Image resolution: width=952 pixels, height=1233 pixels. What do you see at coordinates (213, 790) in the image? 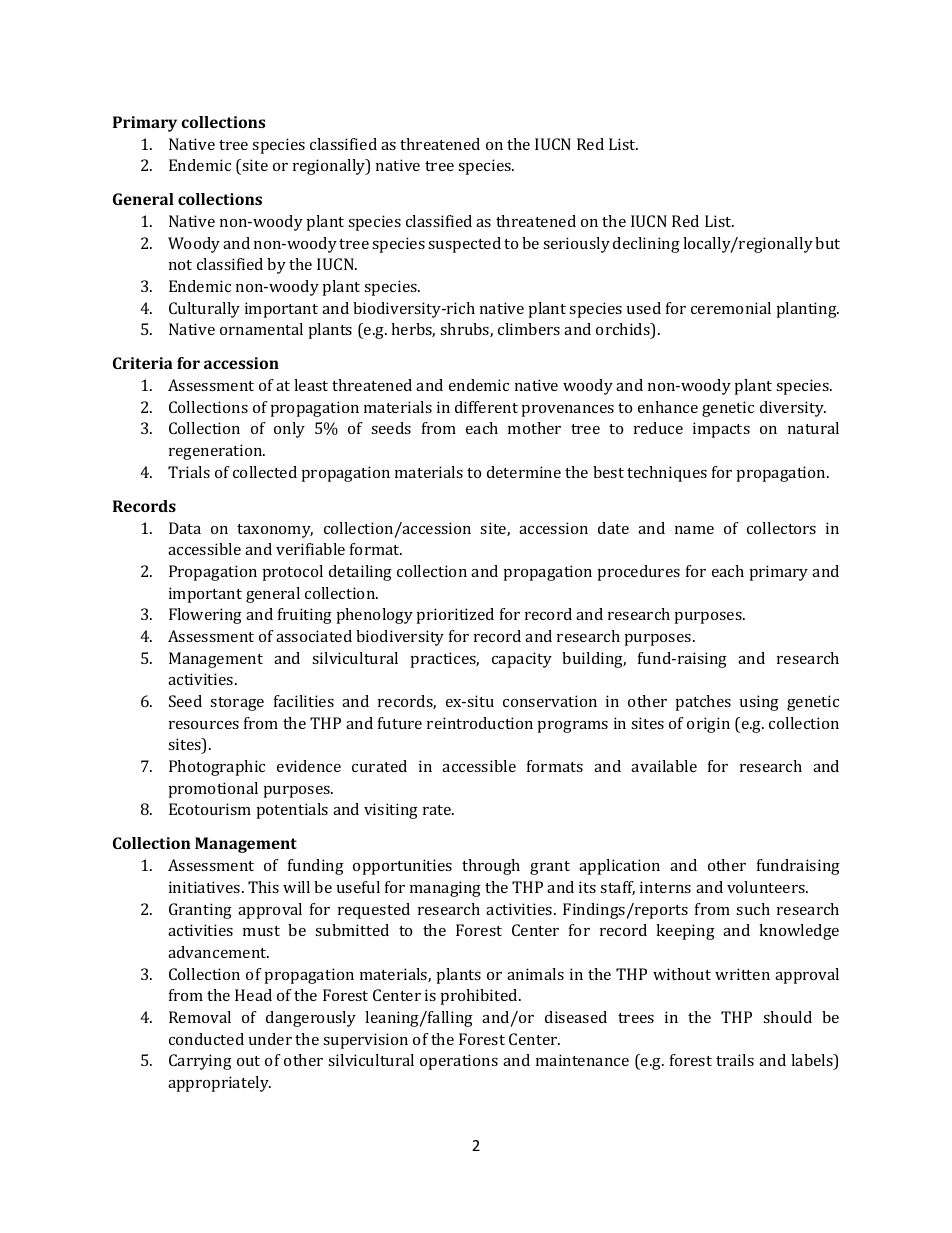
I see `promotional` at bounding box center [213, 790].
